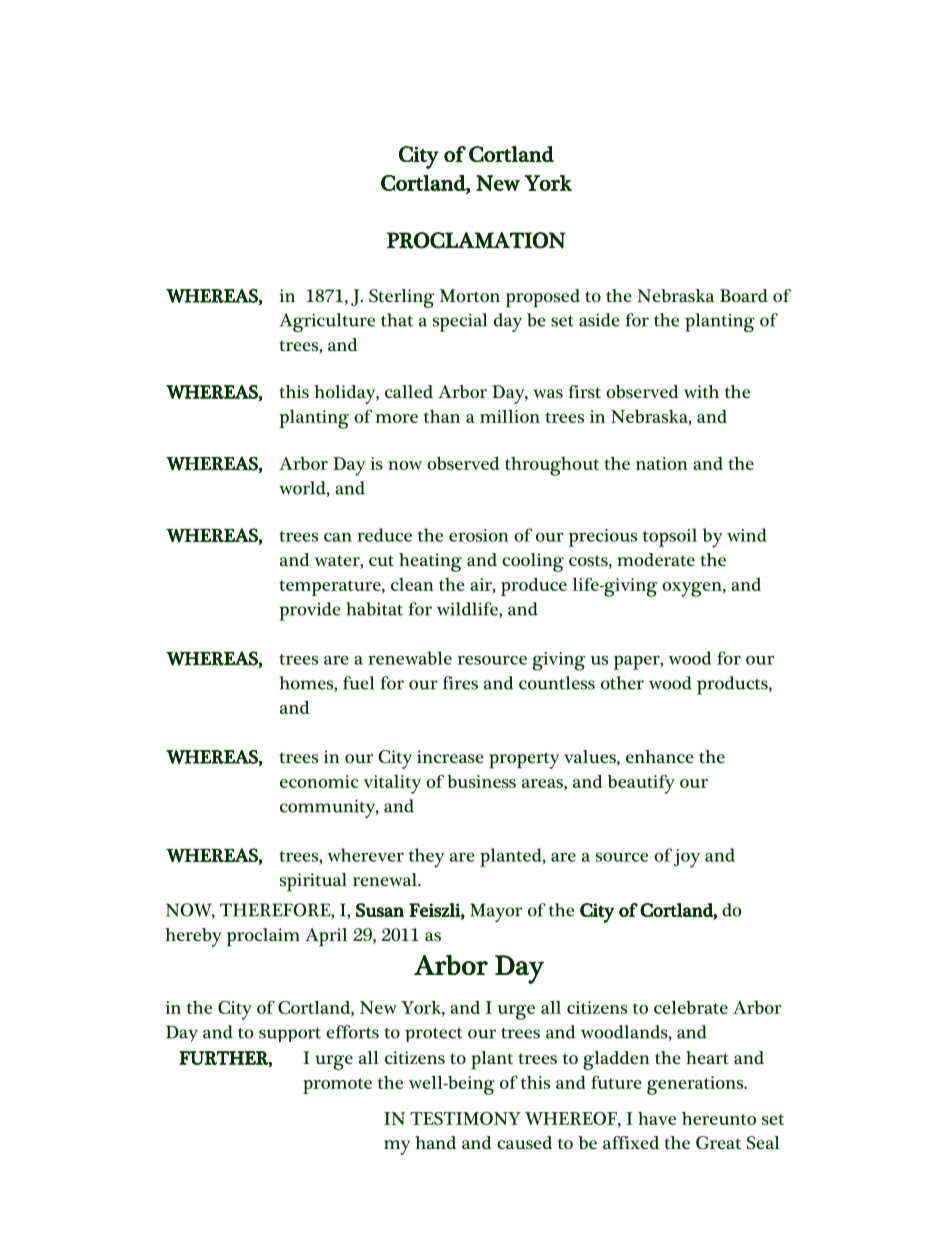 Image resolution: width=952 pixels, height=1233 pixels. I want to click on hereunto, so click(719, 1118).
